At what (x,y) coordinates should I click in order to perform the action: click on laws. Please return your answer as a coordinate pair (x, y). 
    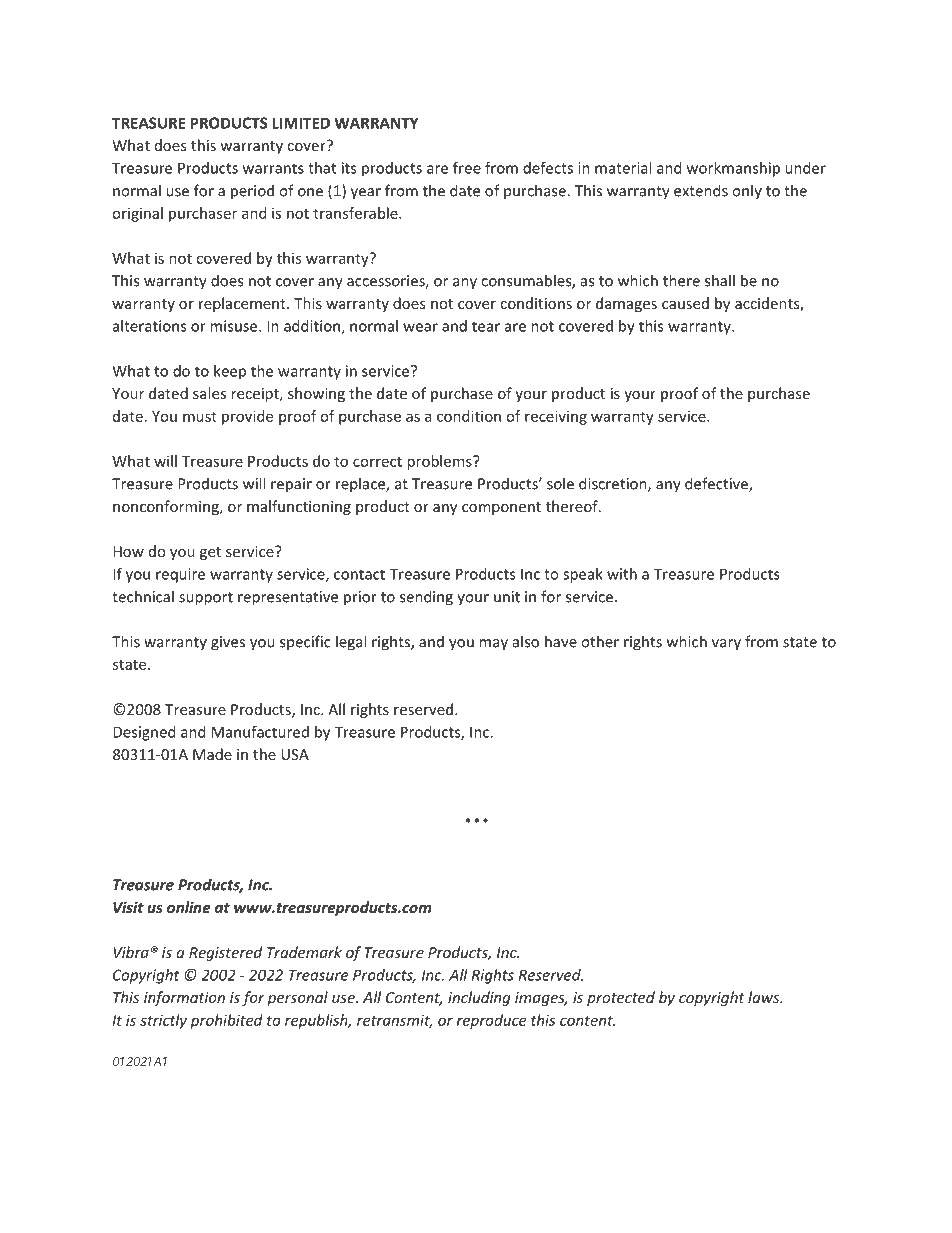
    Looking at the image, I should click on (765, 997).
